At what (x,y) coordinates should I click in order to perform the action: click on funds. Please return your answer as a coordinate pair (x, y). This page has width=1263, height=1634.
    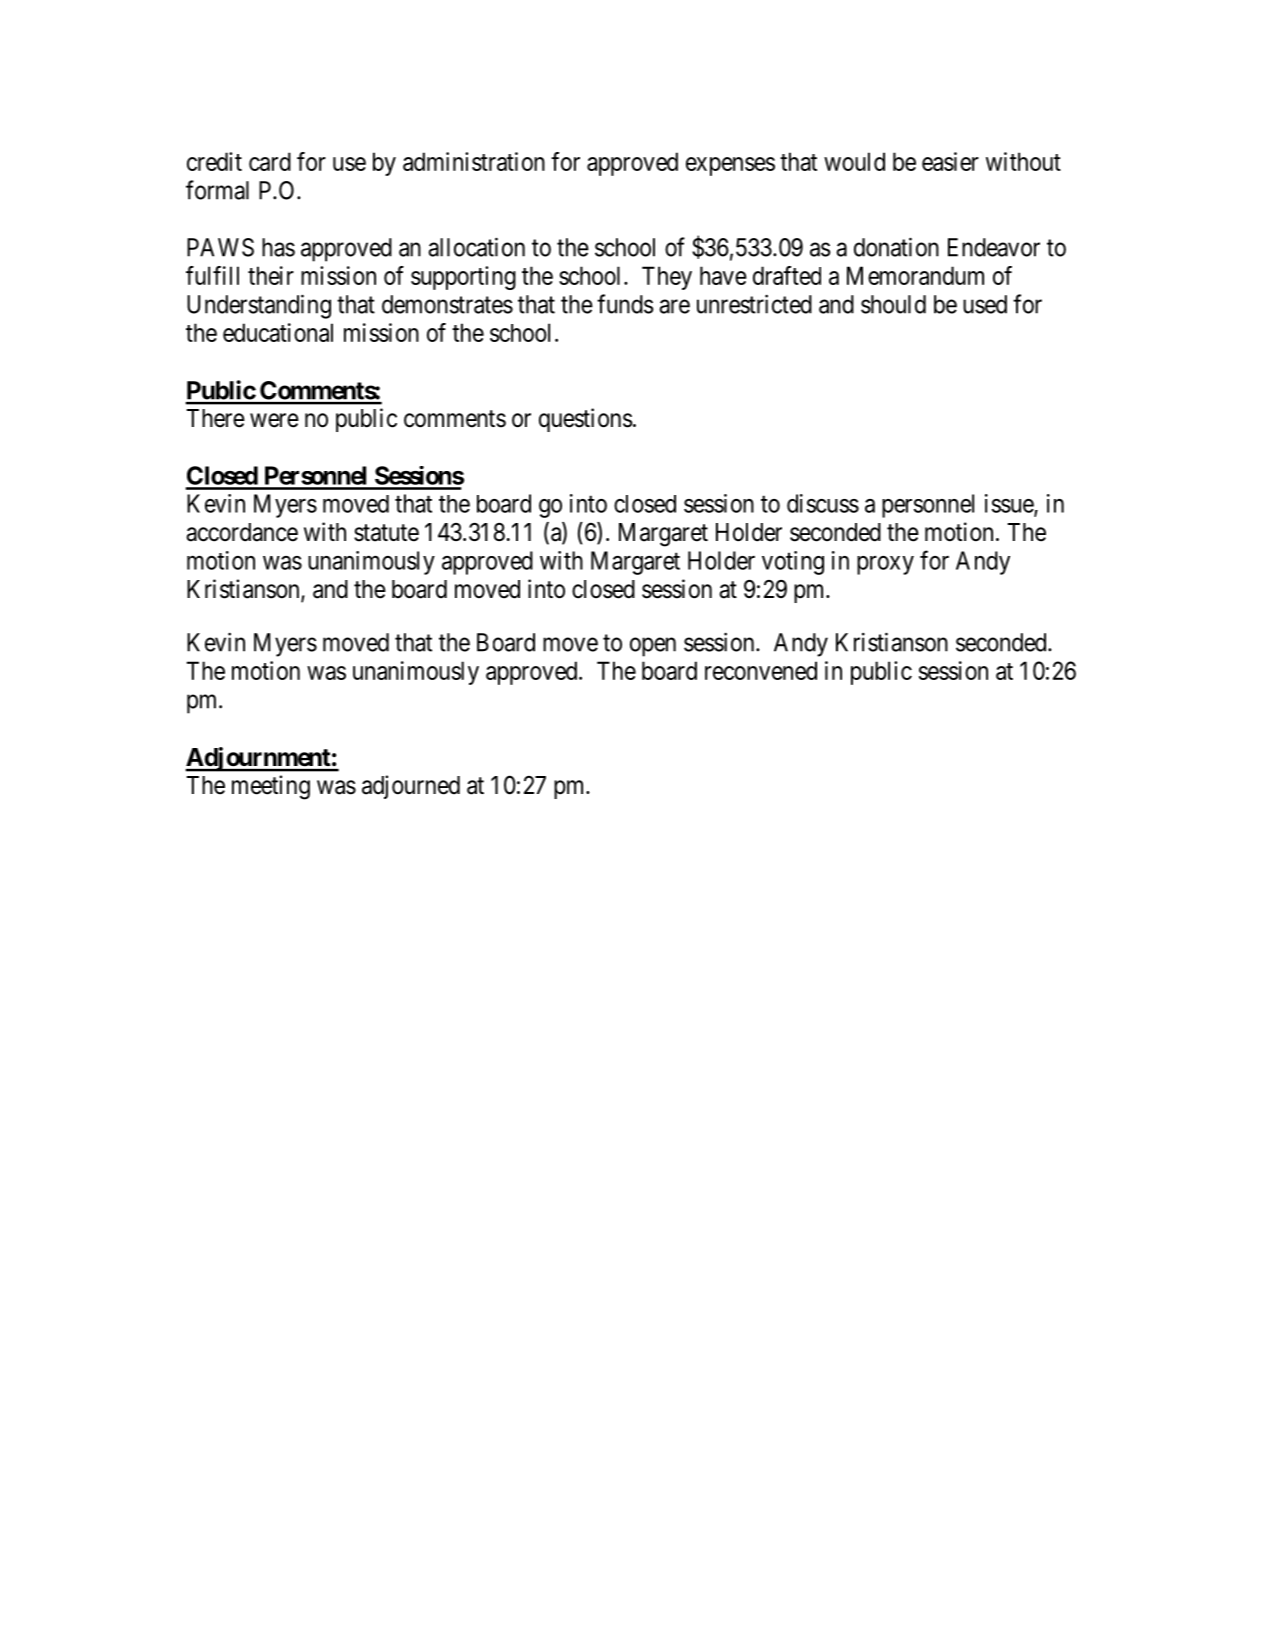
    Looking at the image, I should click on (625, 304).
